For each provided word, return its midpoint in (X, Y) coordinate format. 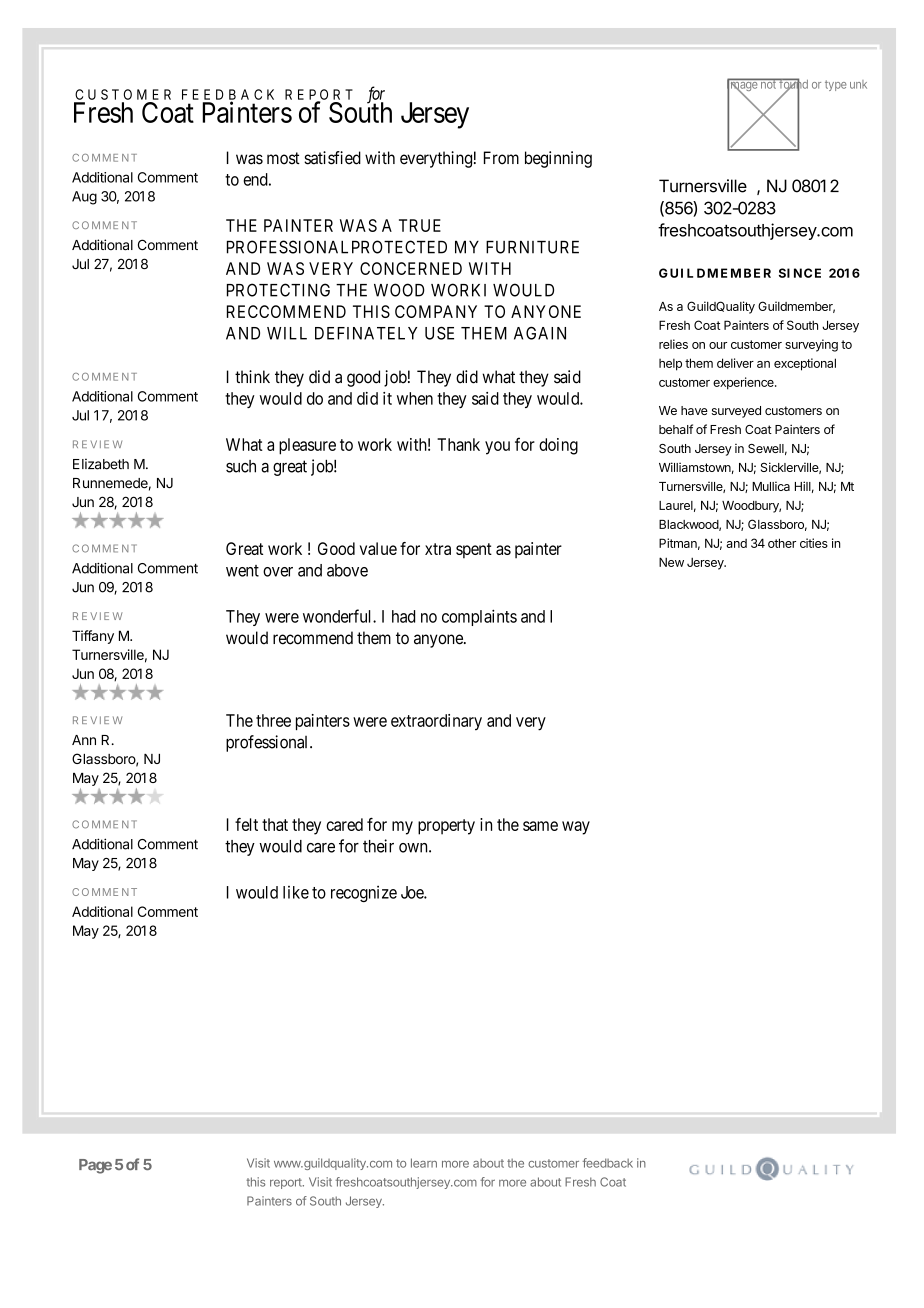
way (576, 828)
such (241, 466)
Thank (458, 444)
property (446, 827)
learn (424, 1163)
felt (246, 824)
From (501, 158)
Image (743, 86)
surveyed (736, 412)
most (283, 158)
